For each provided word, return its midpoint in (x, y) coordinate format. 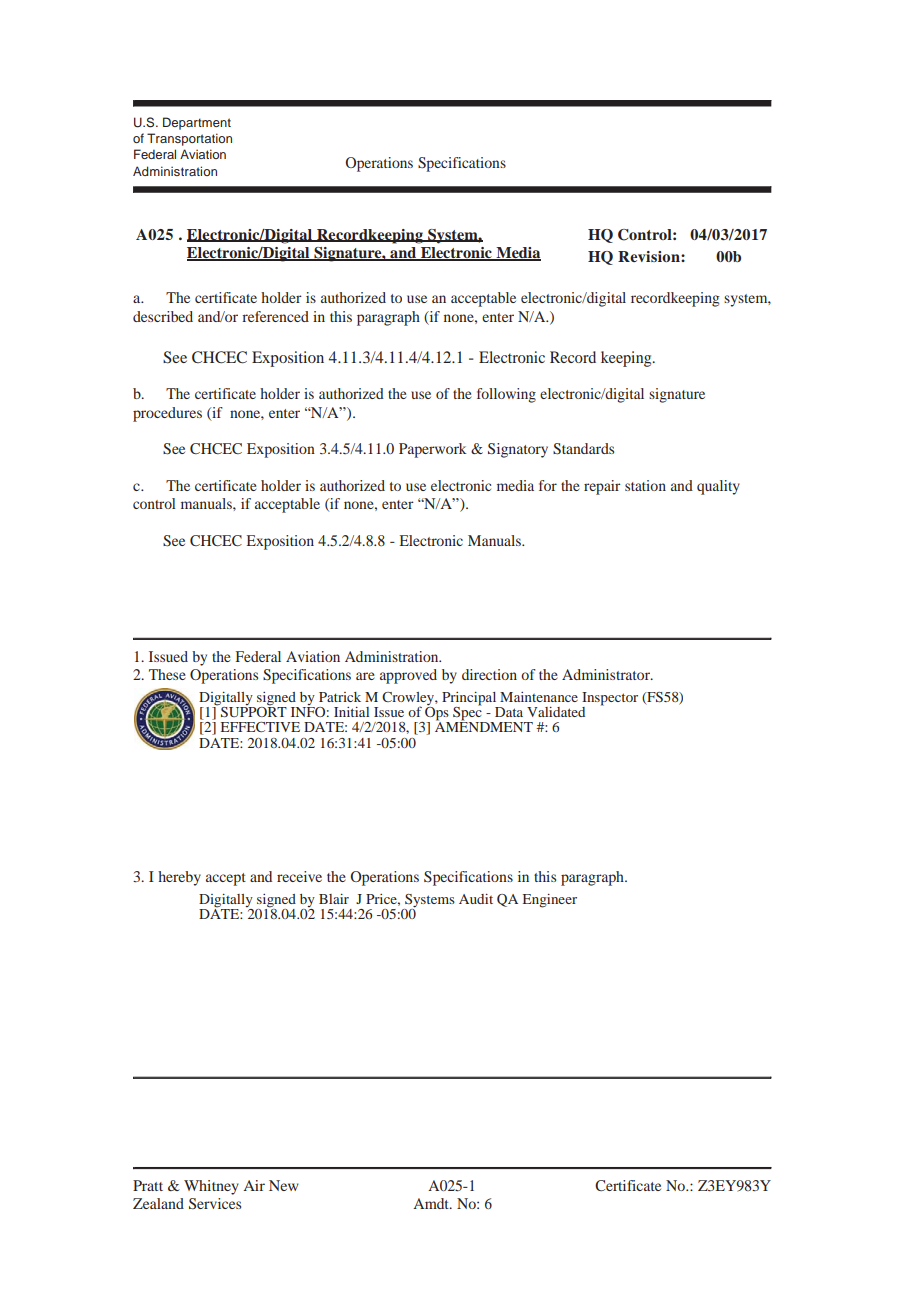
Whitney (211, 1187)
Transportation (189, 139)
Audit (476, 899)
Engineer (550, 901)
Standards (583, 449)
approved (408, 676)
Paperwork (433, 450)
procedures (167, 414)
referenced (275, 316)
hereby (179, 878)
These (167, 674)
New (284, 1185)
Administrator (607, 674)
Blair (334, 899)
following (506, 395)
